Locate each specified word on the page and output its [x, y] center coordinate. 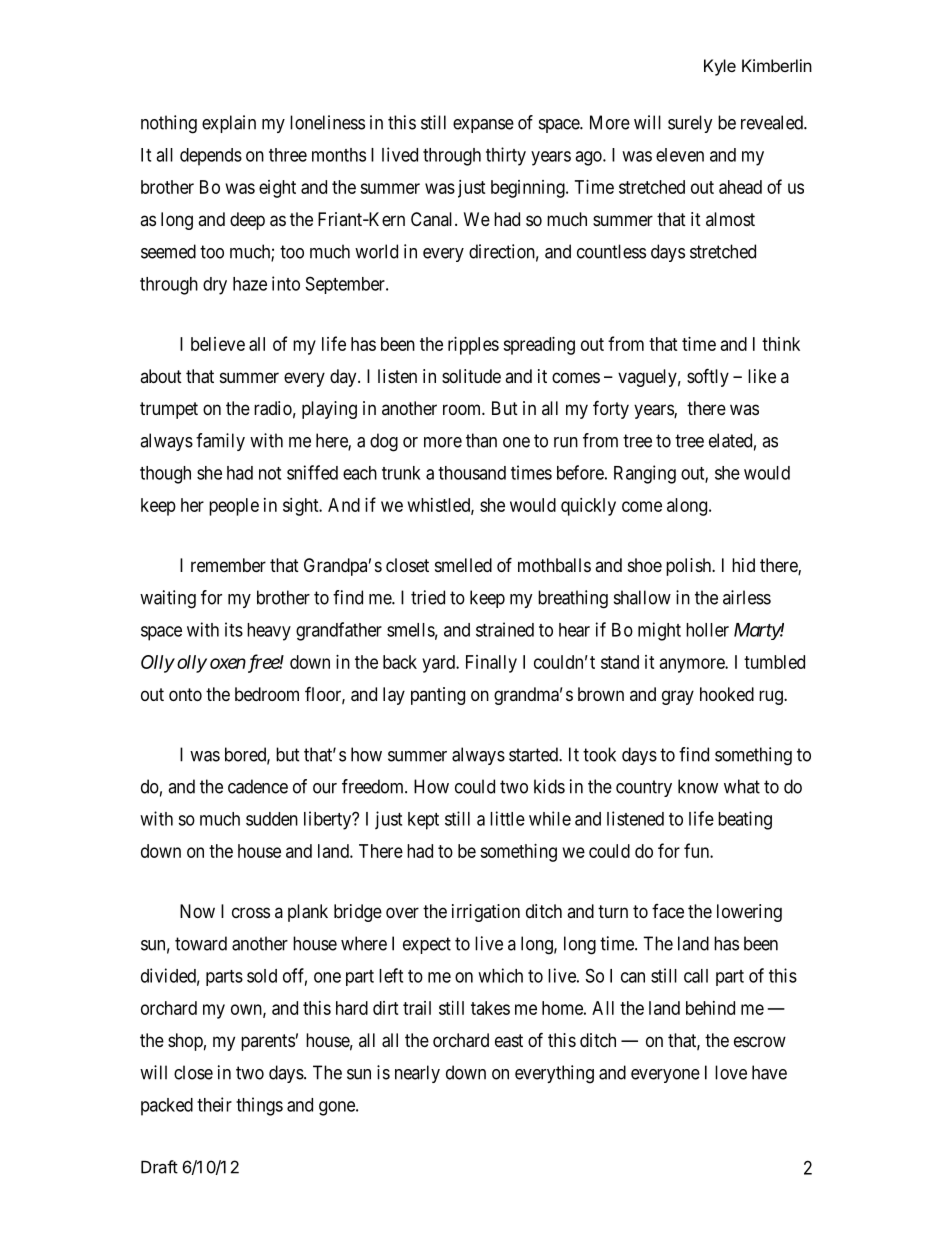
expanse [483, 126]
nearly [417, 1074]
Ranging [645, 474]
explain [229, 124]
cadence [258, 786]
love [731, 1072]
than [481, 440]
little [507, 818]
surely [690, 124]
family [220, 442]
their [214, 1104]
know [698, 786]
